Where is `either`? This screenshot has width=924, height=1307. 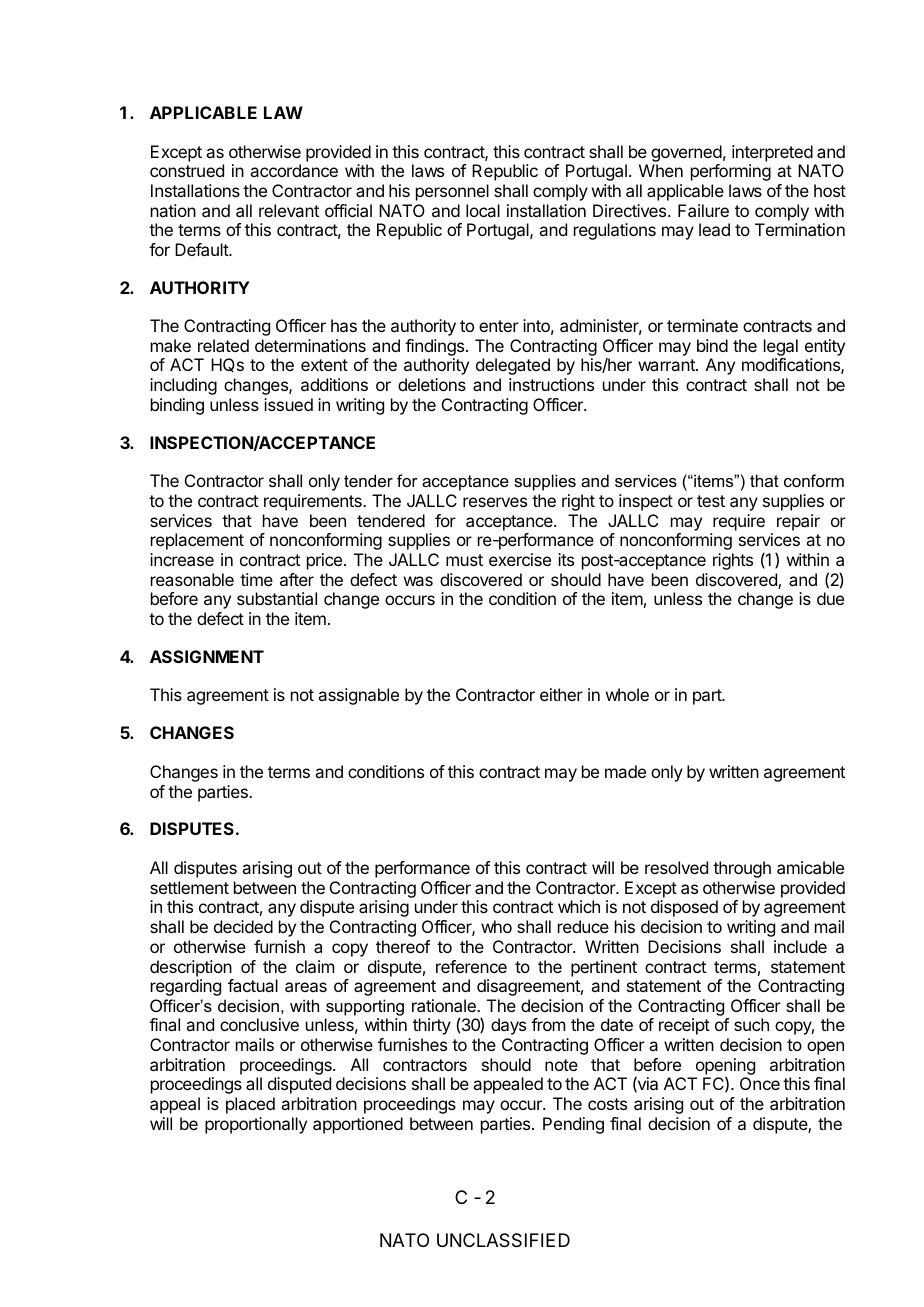
either is located at coordinates (561, 694).
